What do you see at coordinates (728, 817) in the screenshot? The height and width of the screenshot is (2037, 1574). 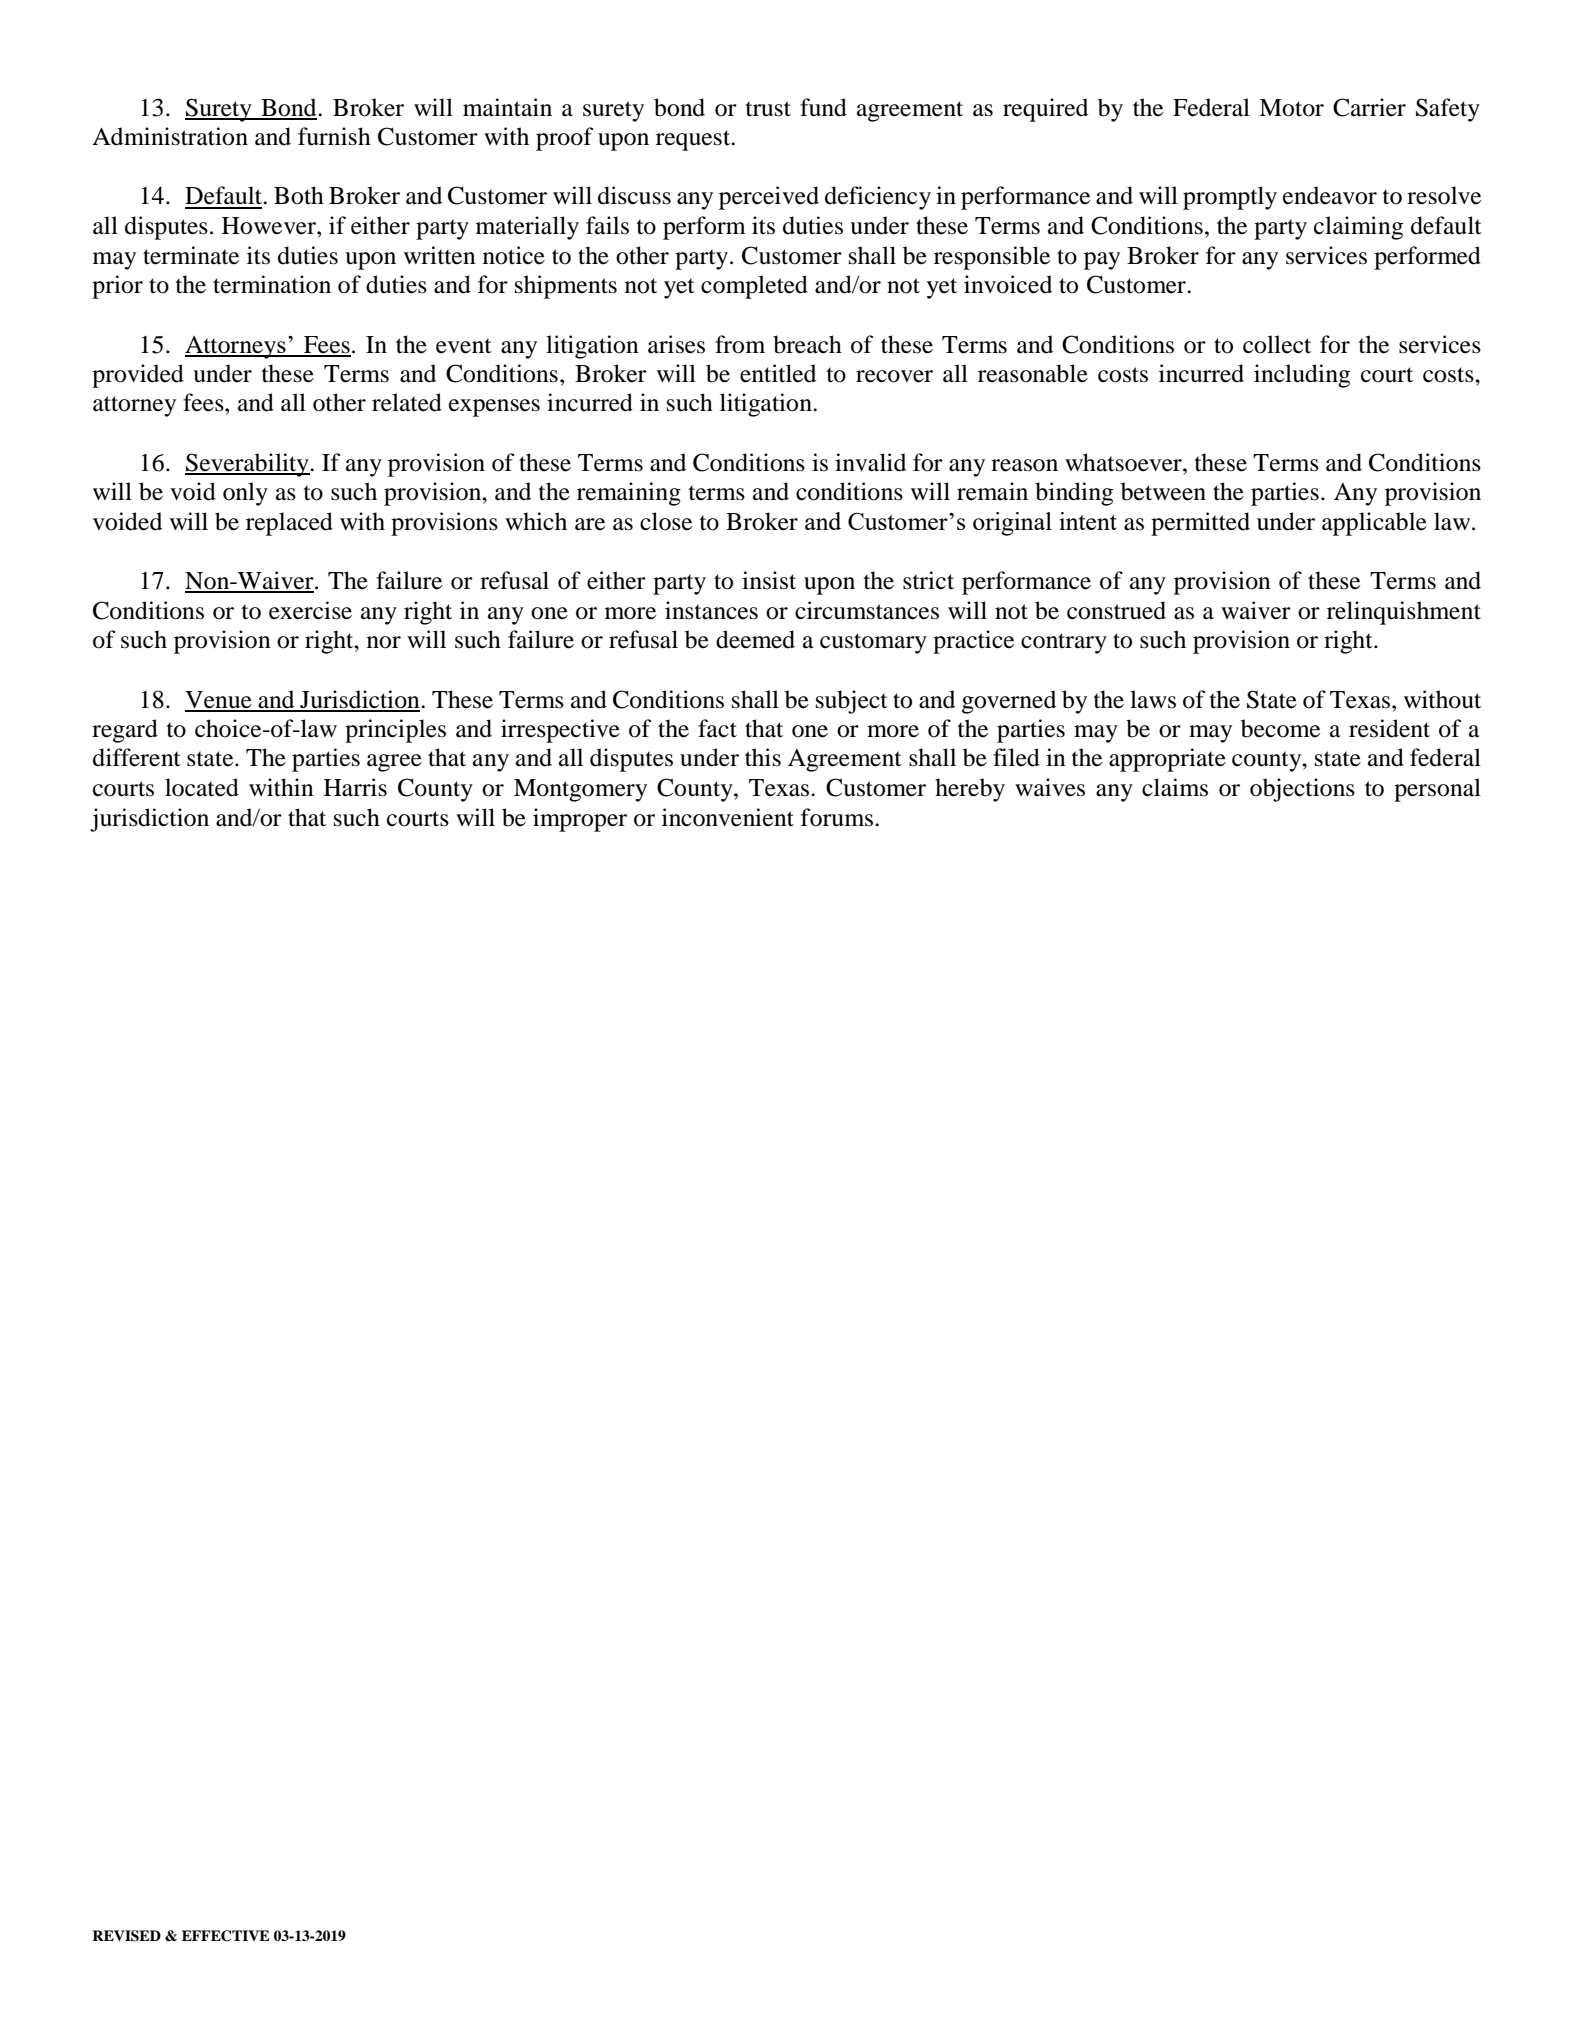 I see `inconvenient` at bounding box center [728, 817].
